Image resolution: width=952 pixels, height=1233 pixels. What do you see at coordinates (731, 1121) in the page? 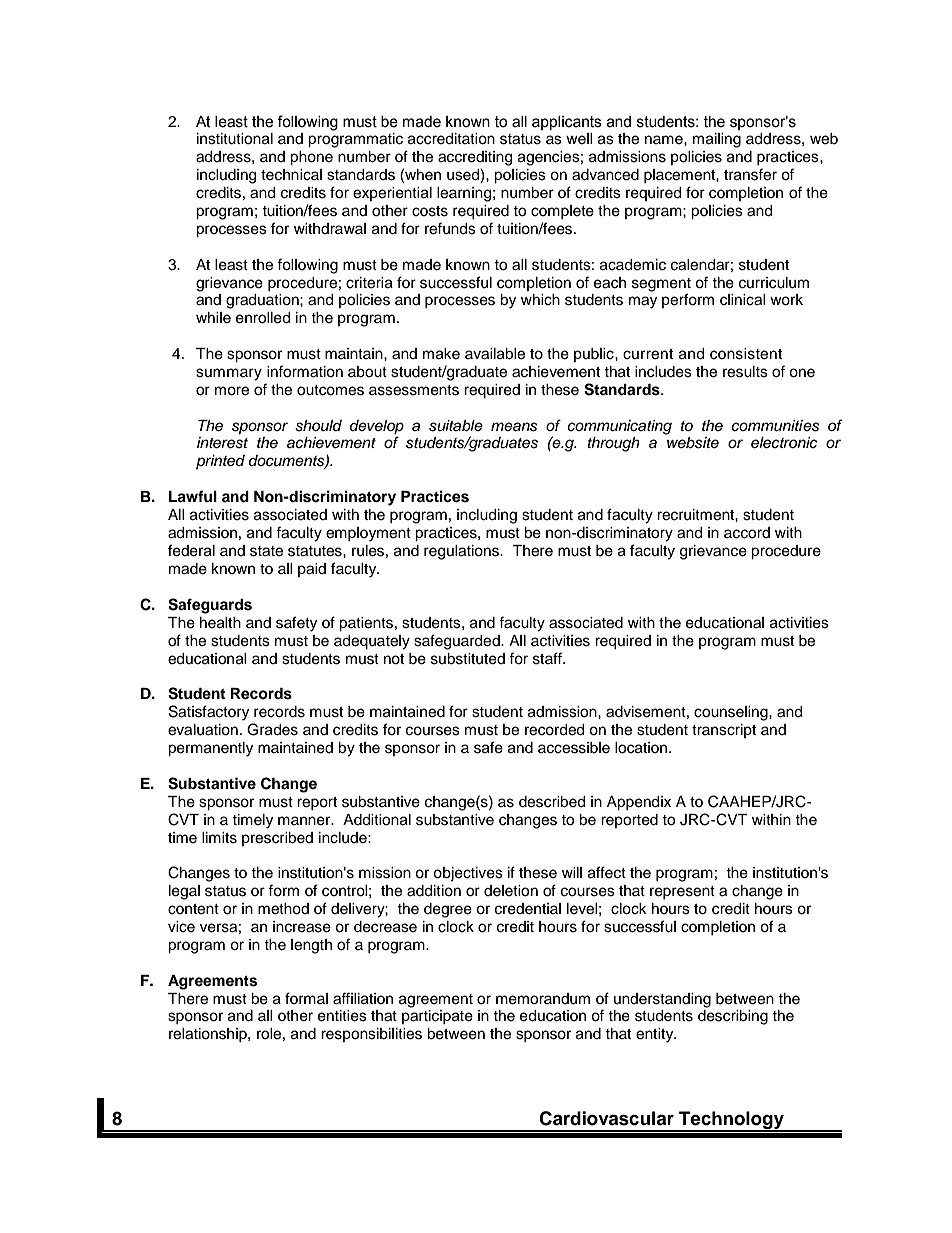
I see `Technology` at bounding box center [731, 1121].
